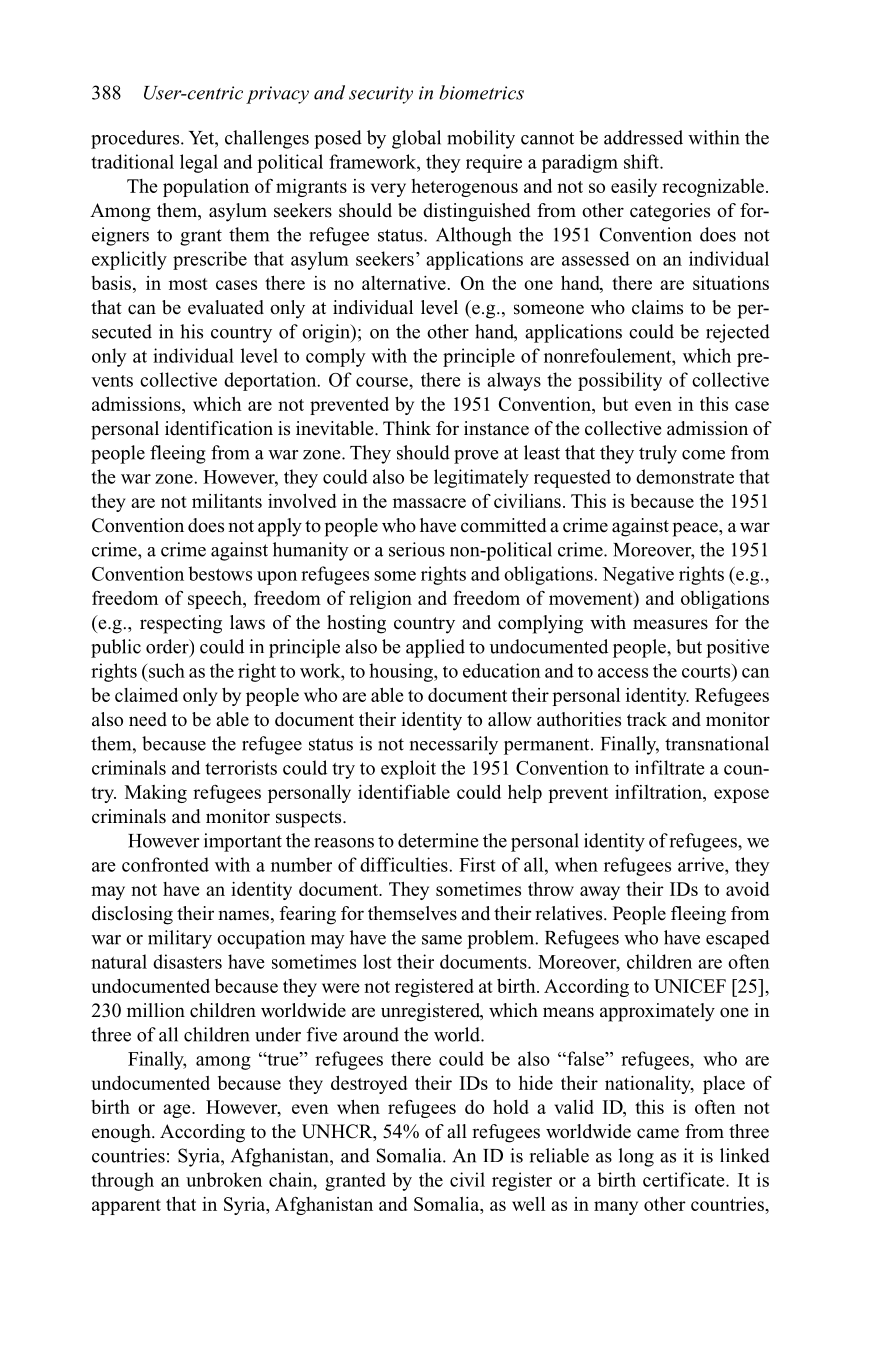 This screenshot has width=896, height=1345. Describe the element at coordinates (528, 1203) in the screenshot. I see `well` at that location.
